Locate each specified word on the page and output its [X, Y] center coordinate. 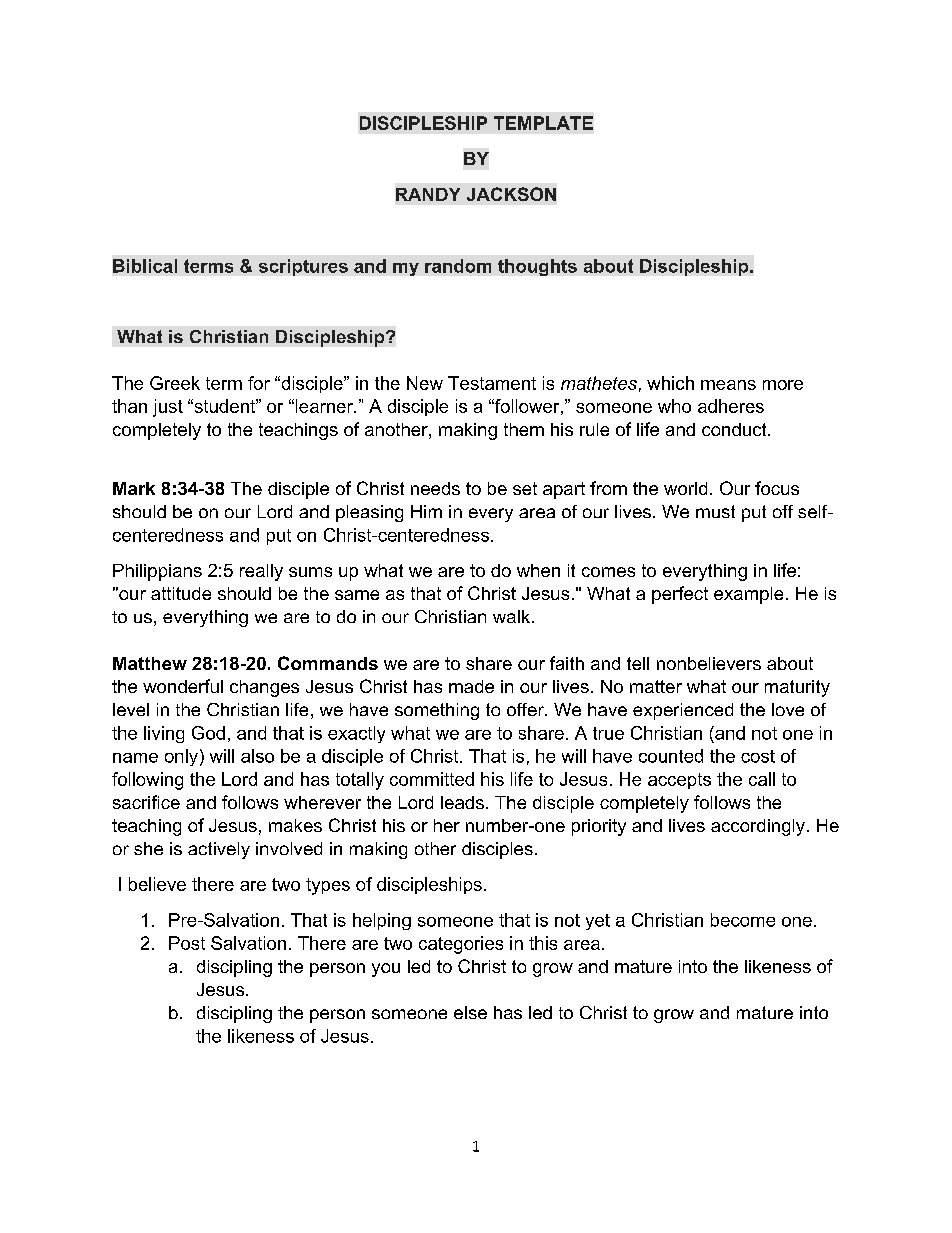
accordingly [758, 827]
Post [187, 943]
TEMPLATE [543, 123]
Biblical [145, 266]
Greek [175, 383]
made [471, 686]
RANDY [428, 194]
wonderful [183, 686]
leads [462, 802]
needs [435, 488]
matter [656, 686]
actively [219, 850]
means [728, 385]
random [458, 266]
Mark [134, 488]
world [685, 488]
